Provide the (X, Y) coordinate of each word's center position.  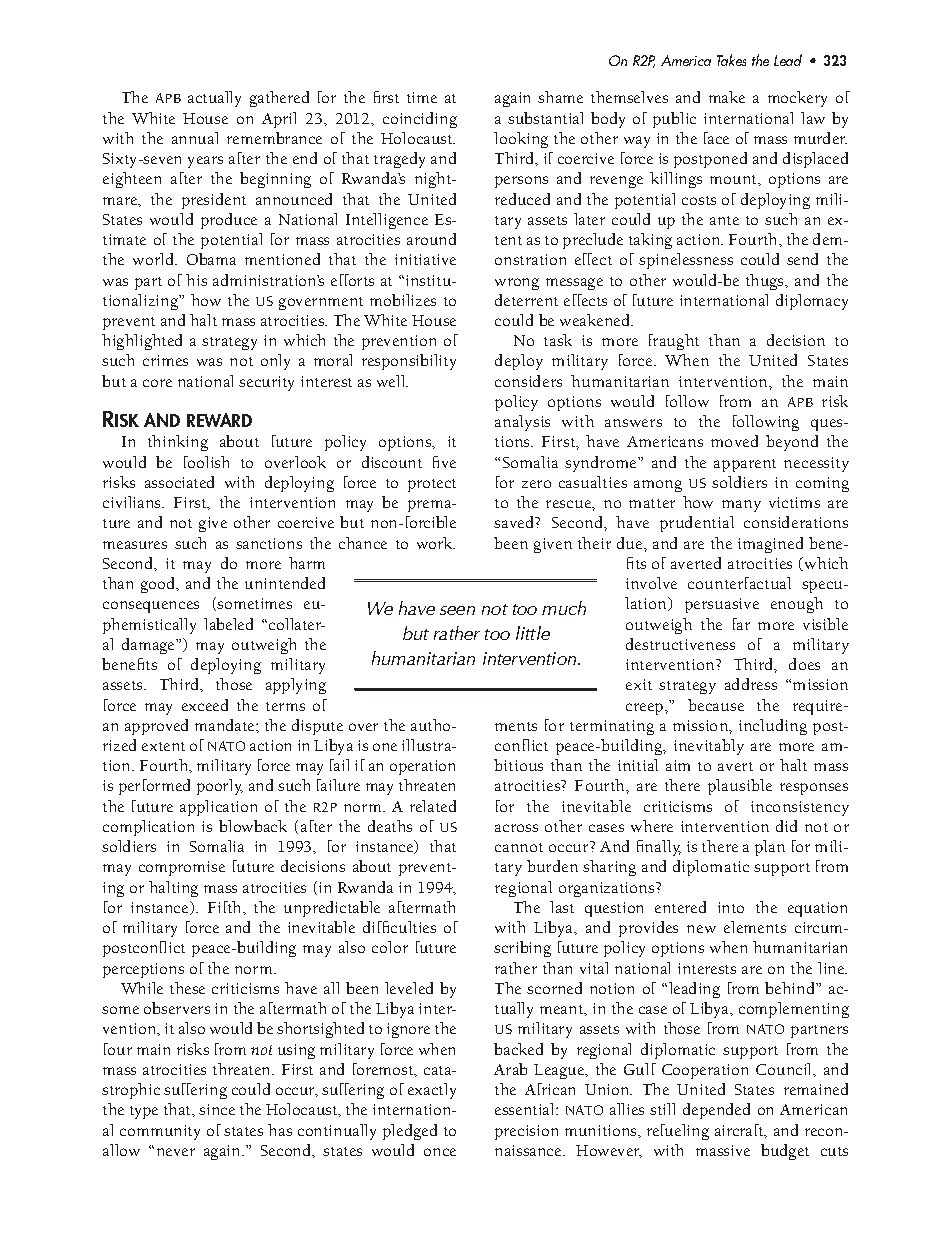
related (433, 806)
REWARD (219, 420)
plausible (740, 787)
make (727, 97)
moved (734, 441)
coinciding (420, 120)
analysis (522, 423)
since (217, 1109)
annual (195, 138)
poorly (220, 787)
